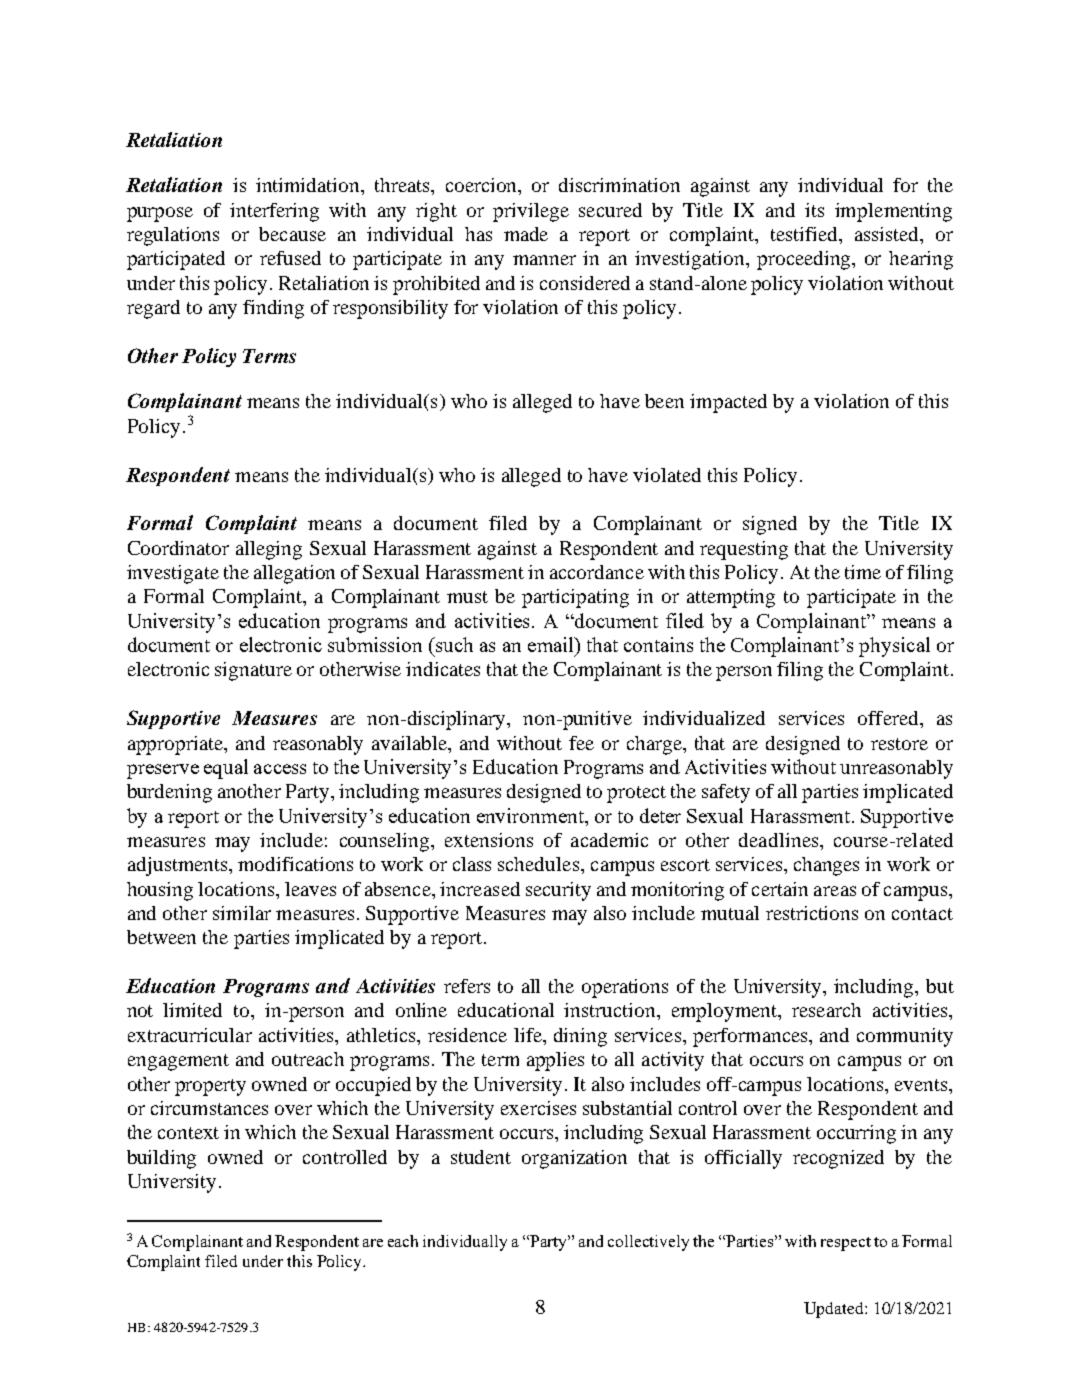 This screenshot has height=1398, width=1081. I want to click on interfering, so click(274, 212).
